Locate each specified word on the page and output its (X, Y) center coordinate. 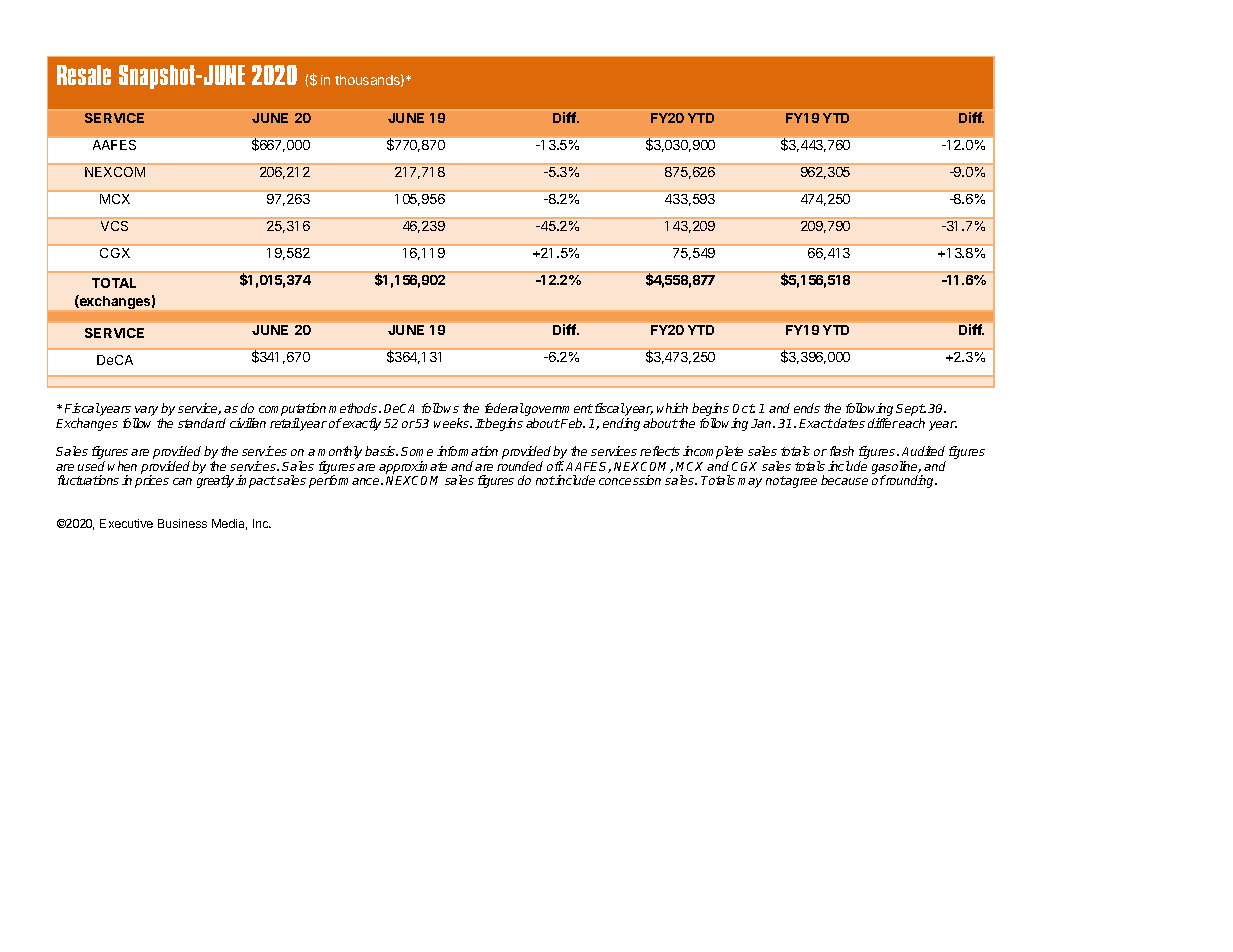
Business (182, 523)
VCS (114, 226)
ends (807, 408)
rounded (520, 466)
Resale (84, 75)
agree (801, 483)
